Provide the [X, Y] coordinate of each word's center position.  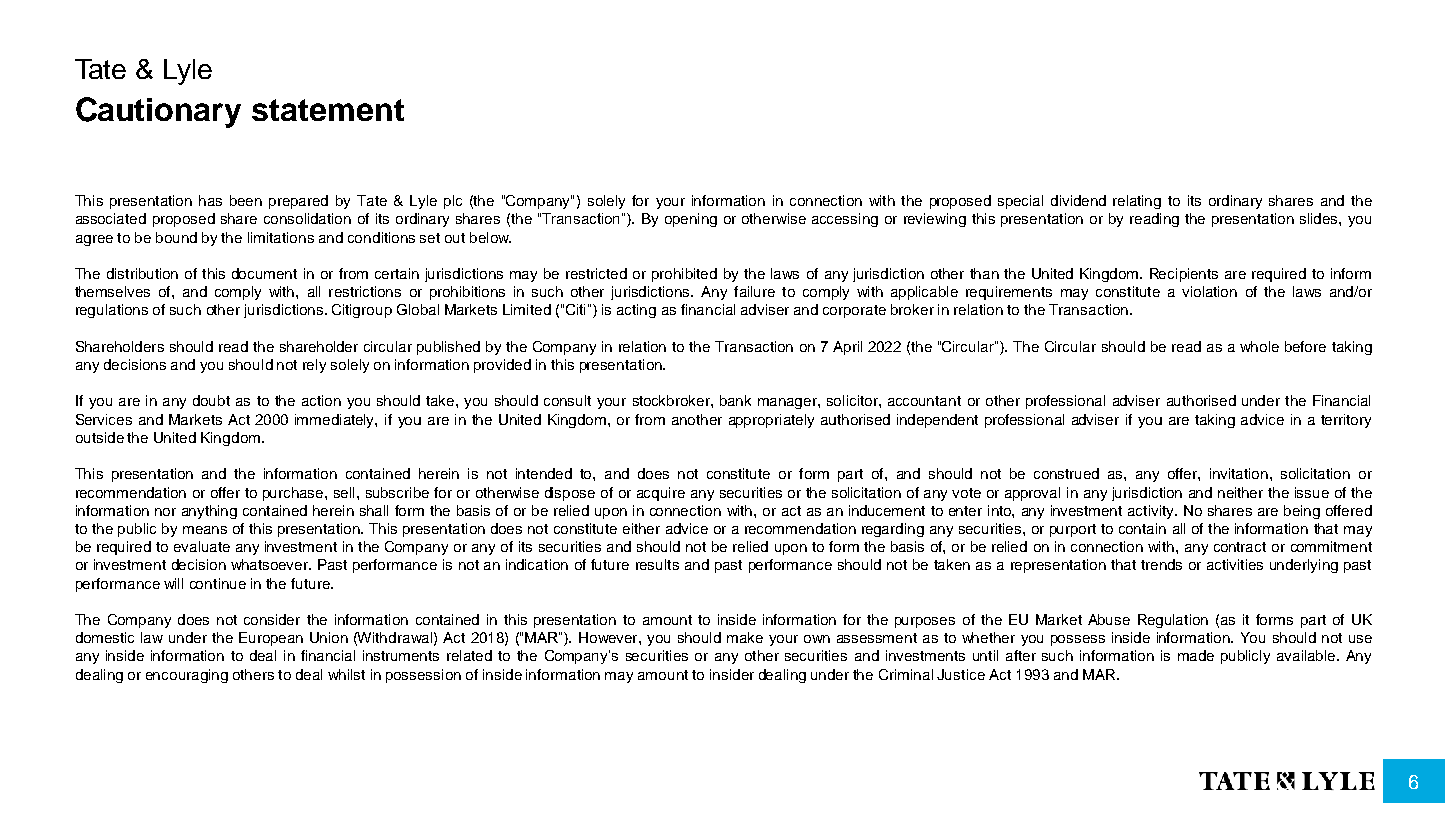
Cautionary [158, 112]
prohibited [684, 275]
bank [735, 400]
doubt [211, 400]
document [264, 273]
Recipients [1184, 275]
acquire [661, 494]
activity [1152, 512]
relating [1137, 202]
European [271, 639]
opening [691, 220]
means [205, 530]
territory [1346, 421]
